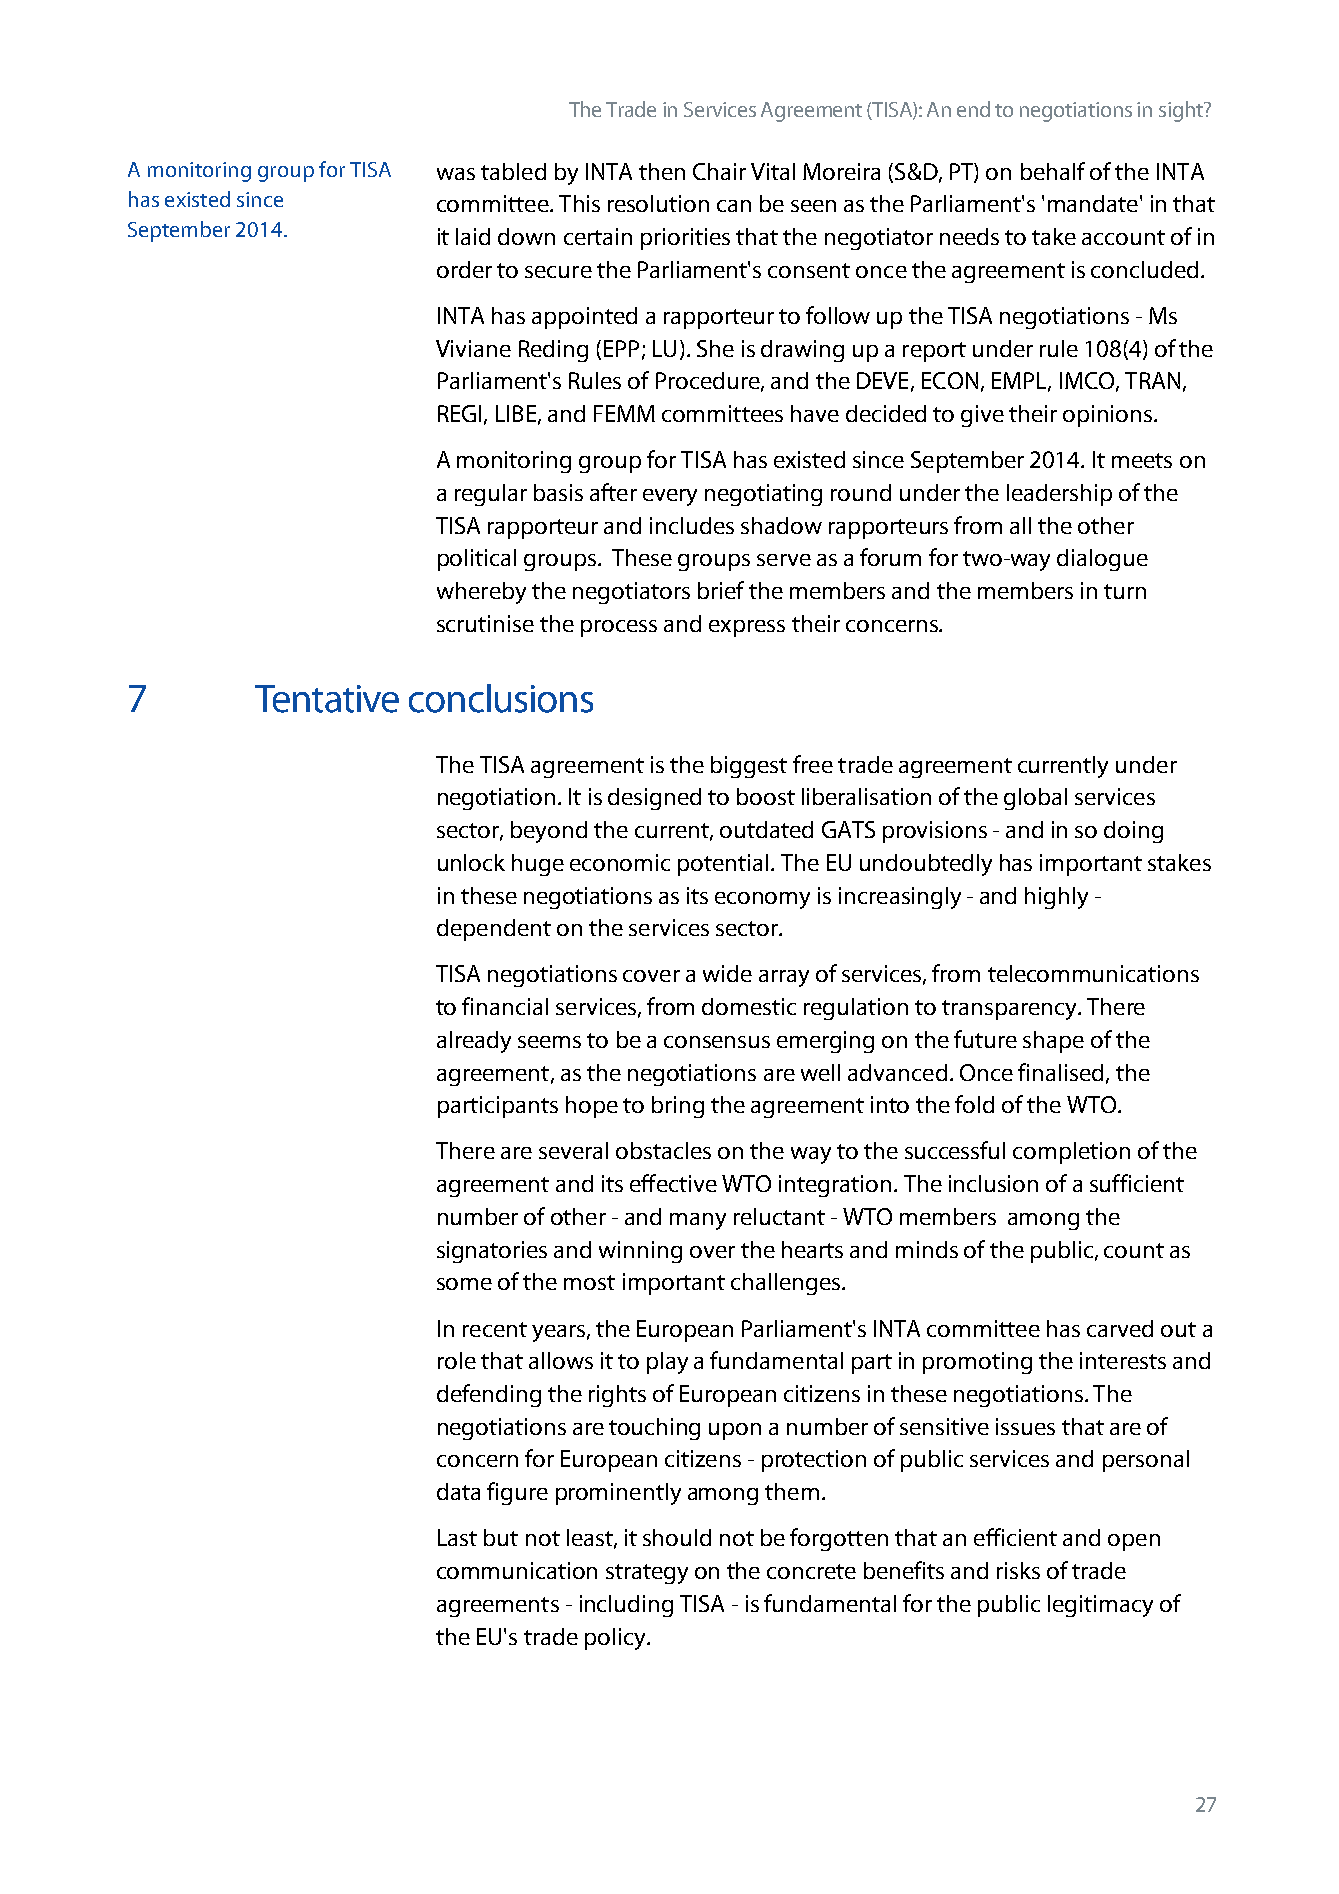 Image resolution: width=1339 pixels, height=1894 pixels. What do you see at coordinates (678, 1107) in the document?
I see `bring` at bounding box center [678, 1107].
